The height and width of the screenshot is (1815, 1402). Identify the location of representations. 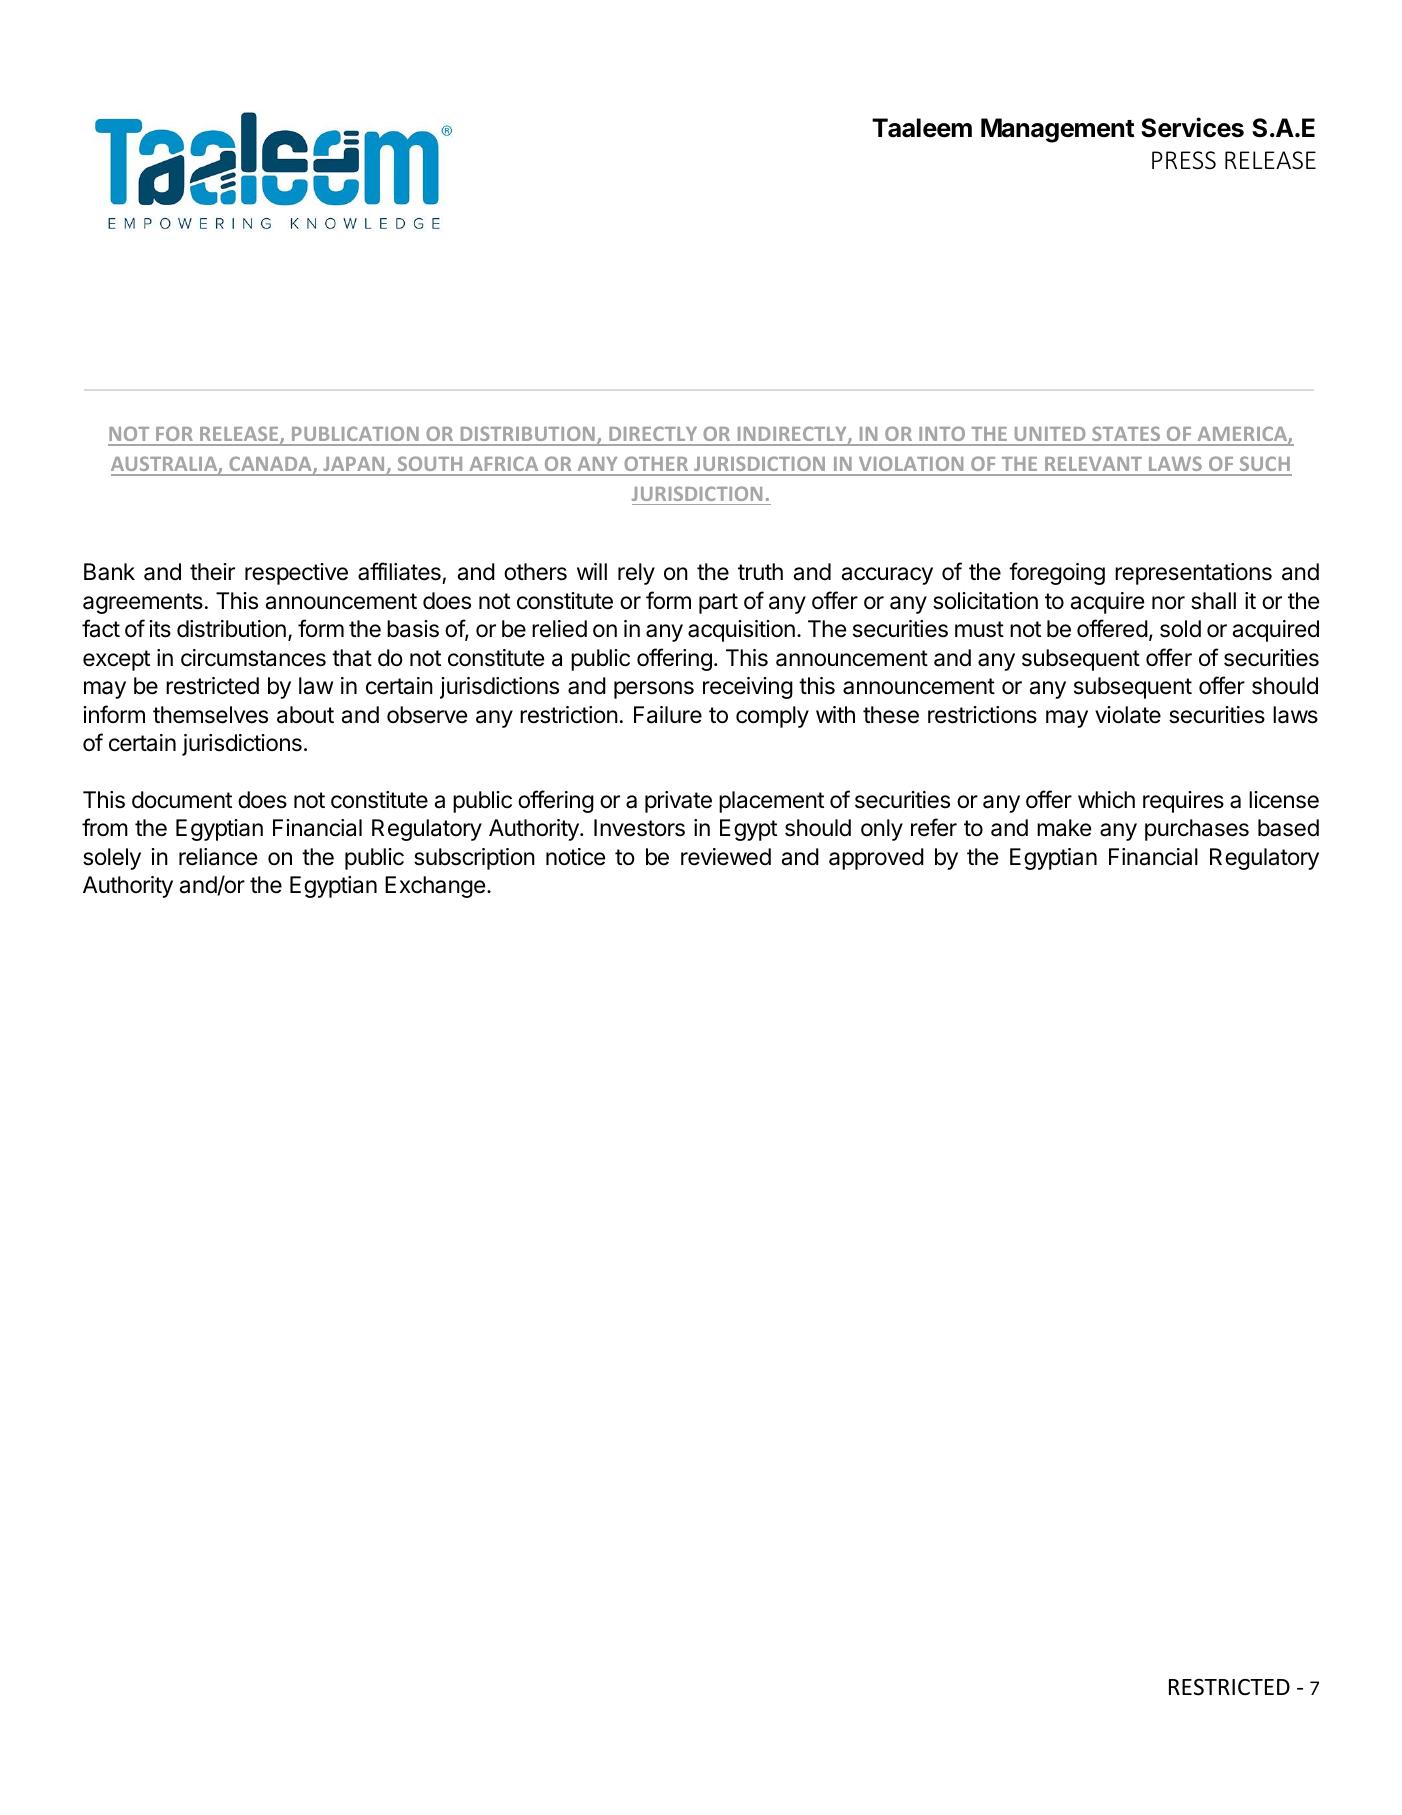
(1193, 574).
